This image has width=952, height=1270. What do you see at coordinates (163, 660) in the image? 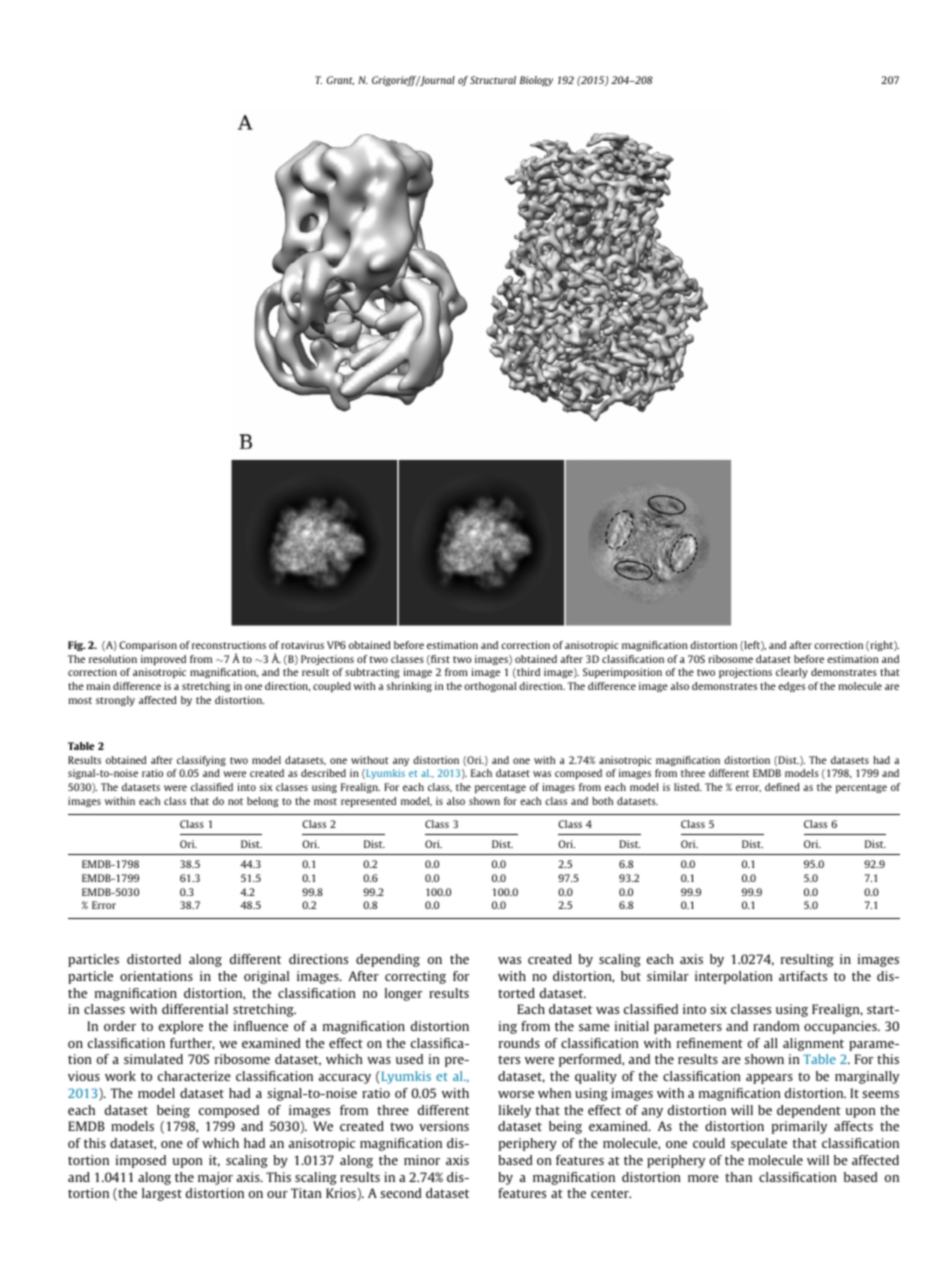
I see `improved` at bounding box center [163, 660].
